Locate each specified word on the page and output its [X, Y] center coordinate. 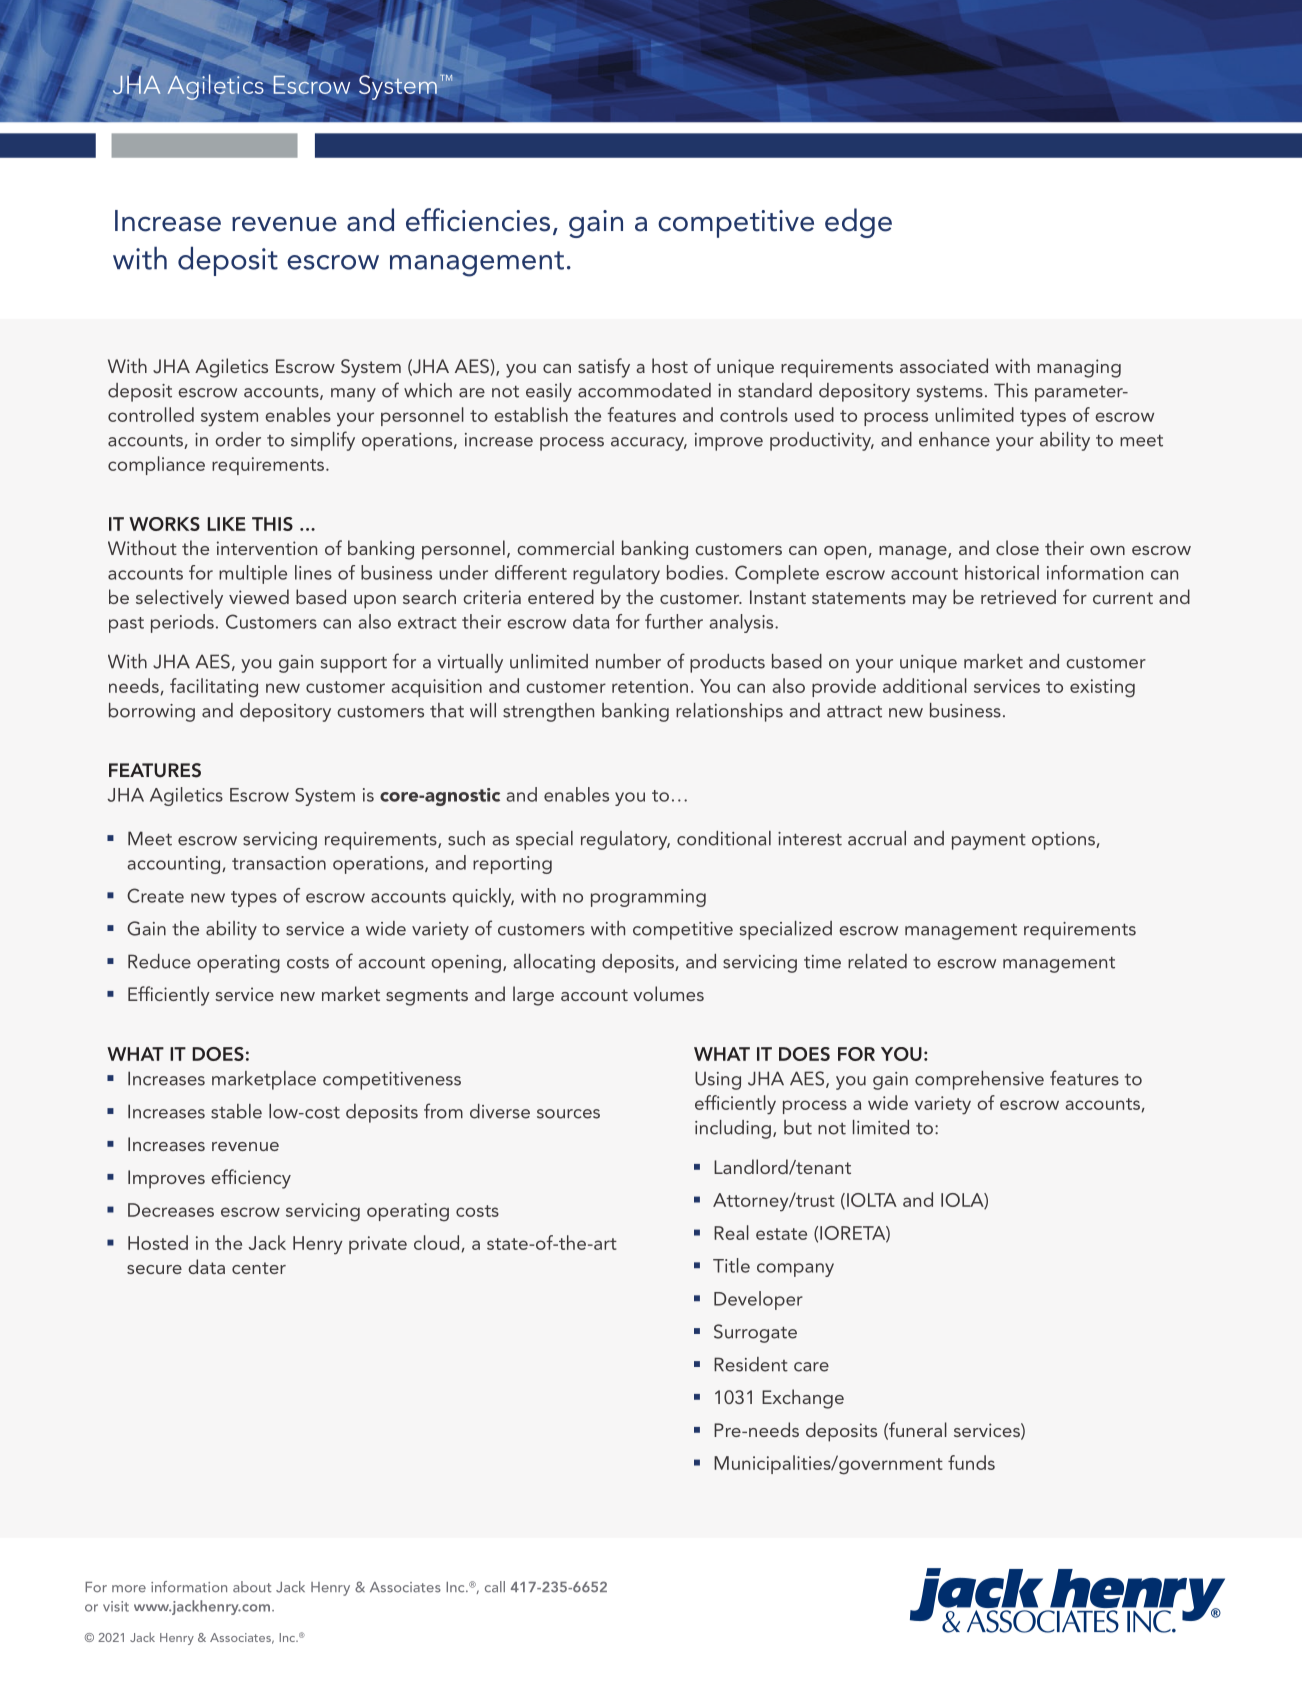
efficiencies [478, 220]
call [495, 1587]
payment [989, 842]
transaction [279, 863]
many [353, 395]
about [252, 1587]
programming [648, 898]
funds [971, 1462]
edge [858, 223]
